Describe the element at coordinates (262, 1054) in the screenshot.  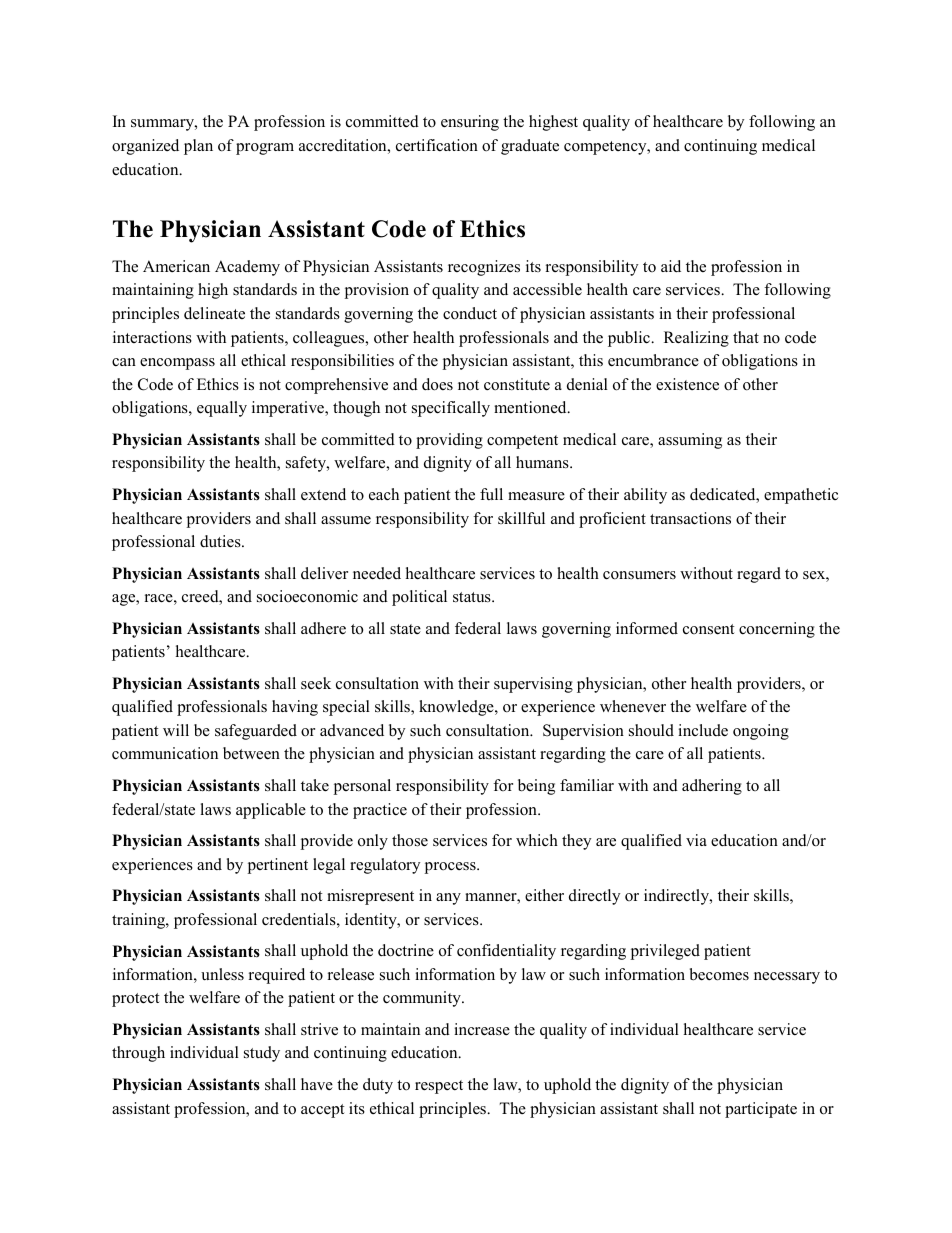
I see `study` at that location.
